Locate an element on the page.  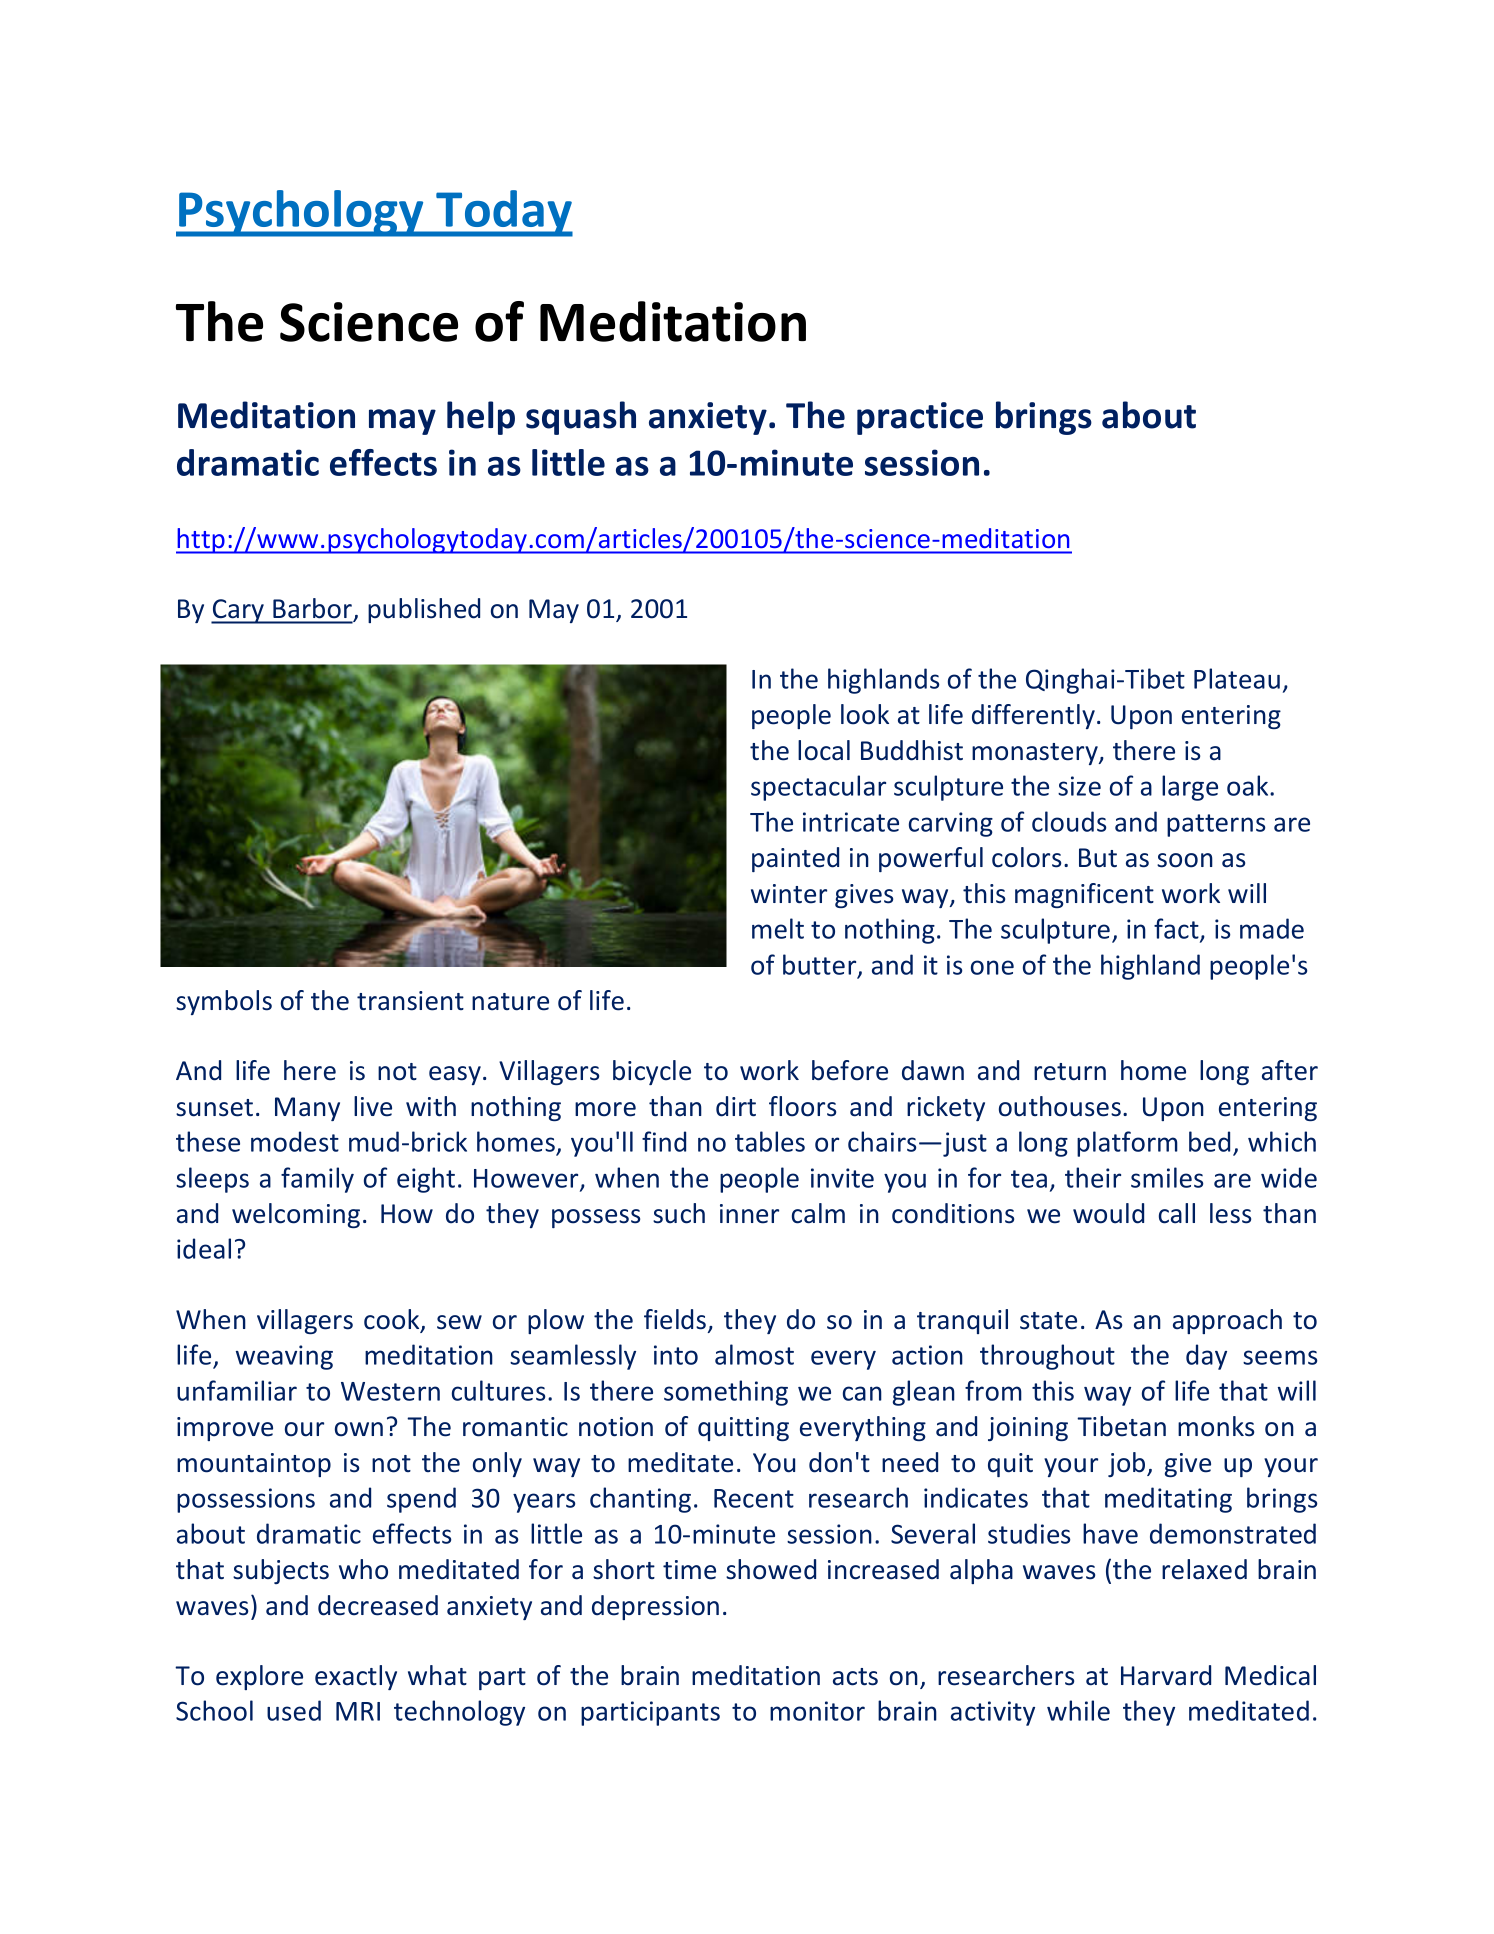
painted is located at coordinates (795, 859).
